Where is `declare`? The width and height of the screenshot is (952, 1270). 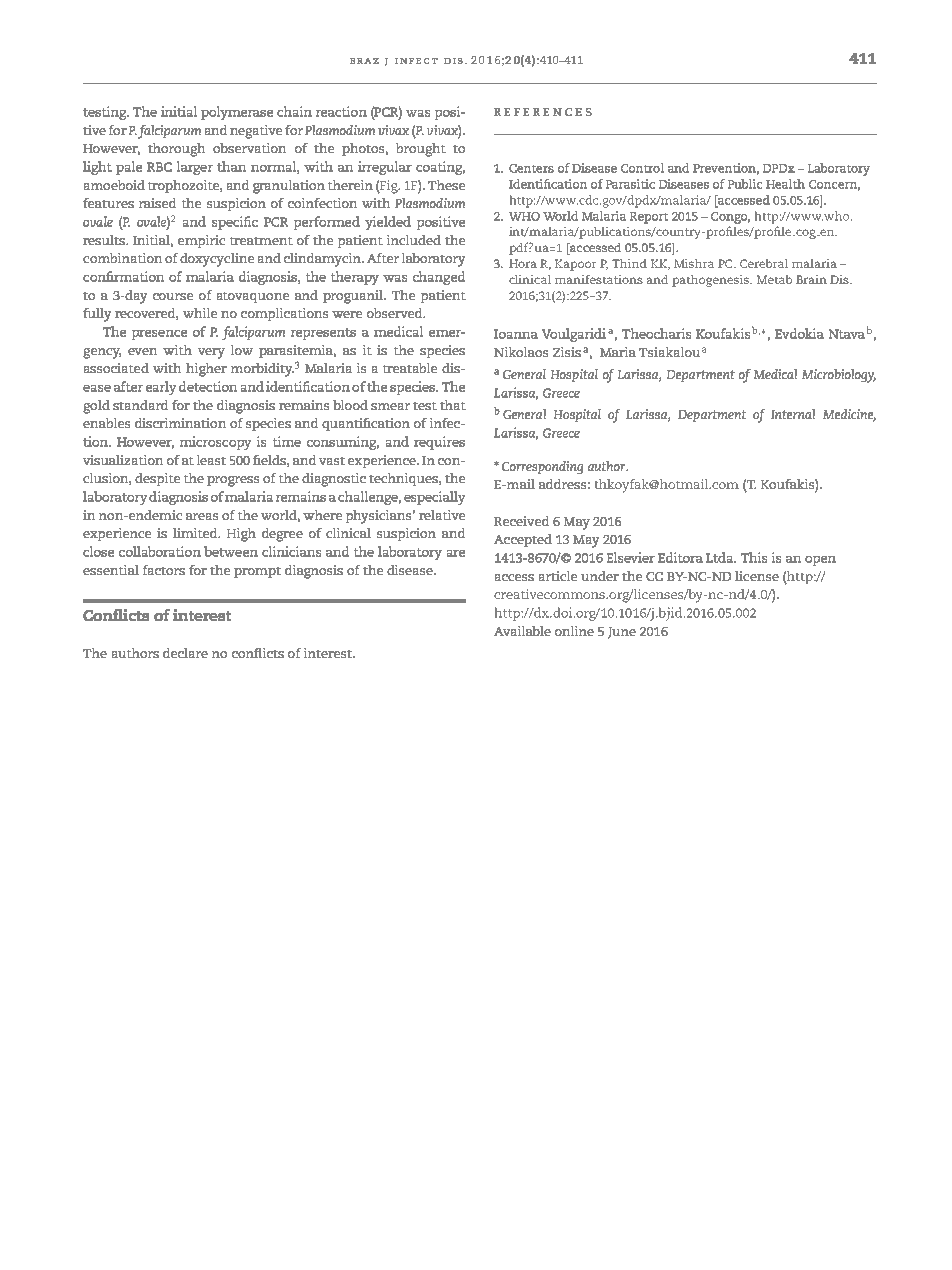 declare is located at coordinates (185, 653).
